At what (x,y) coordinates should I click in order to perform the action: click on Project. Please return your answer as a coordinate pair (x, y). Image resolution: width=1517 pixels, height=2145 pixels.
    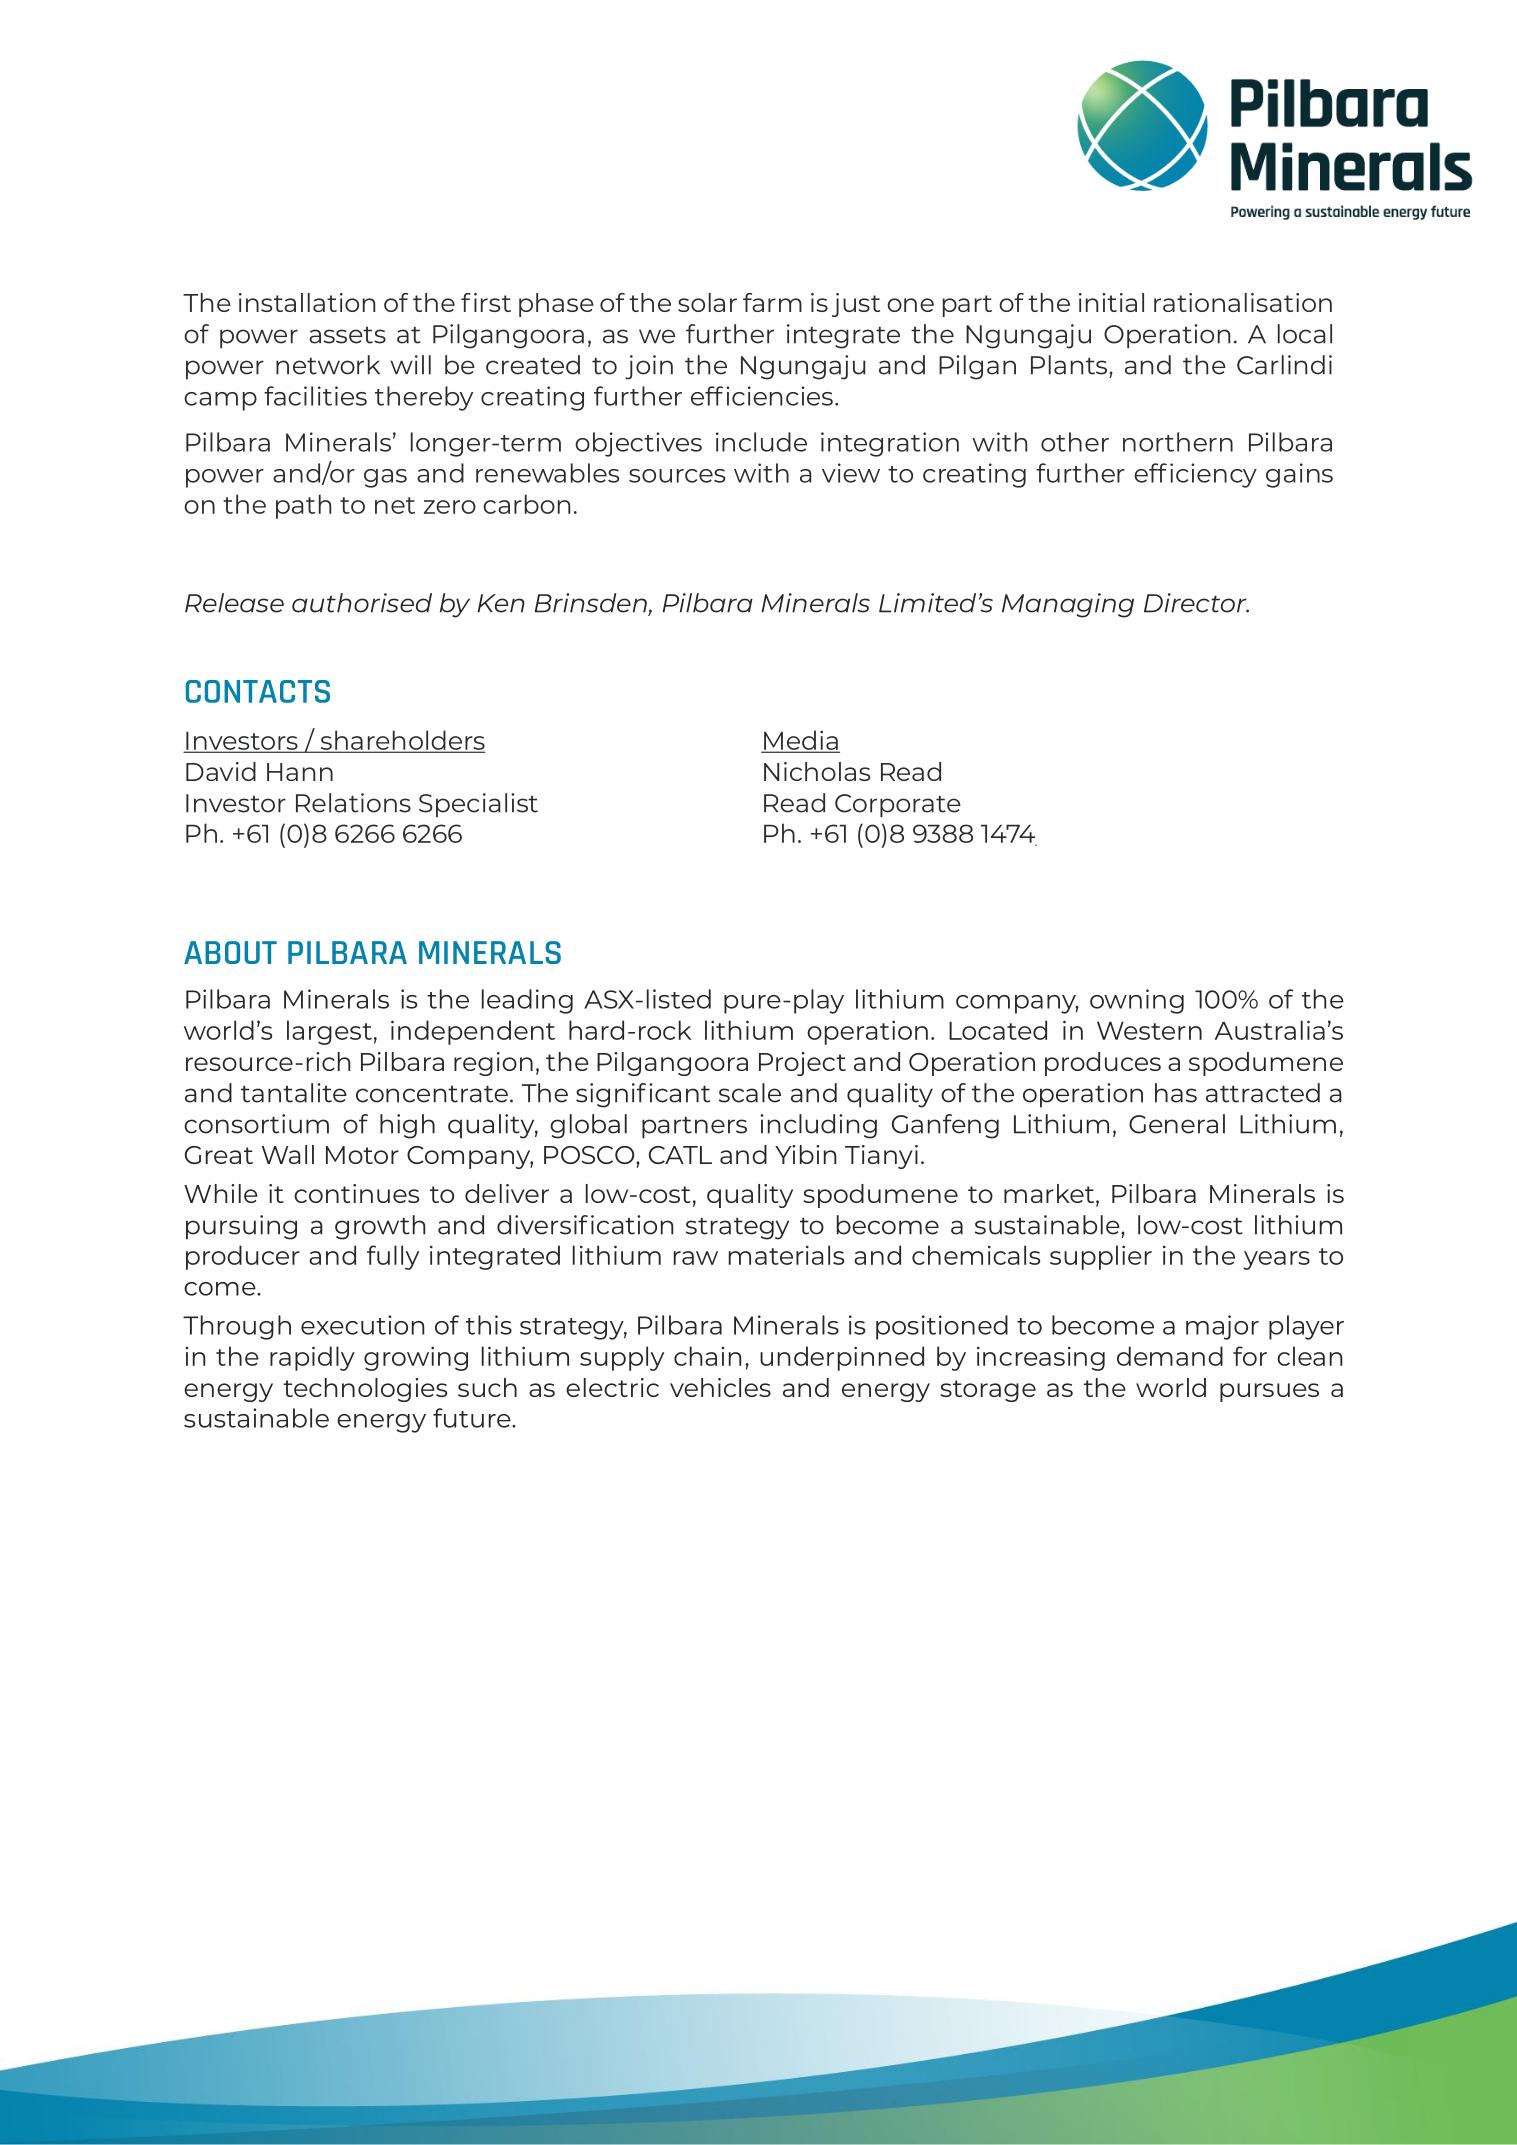
    Looking at the image, I should click on (802, 1064).
